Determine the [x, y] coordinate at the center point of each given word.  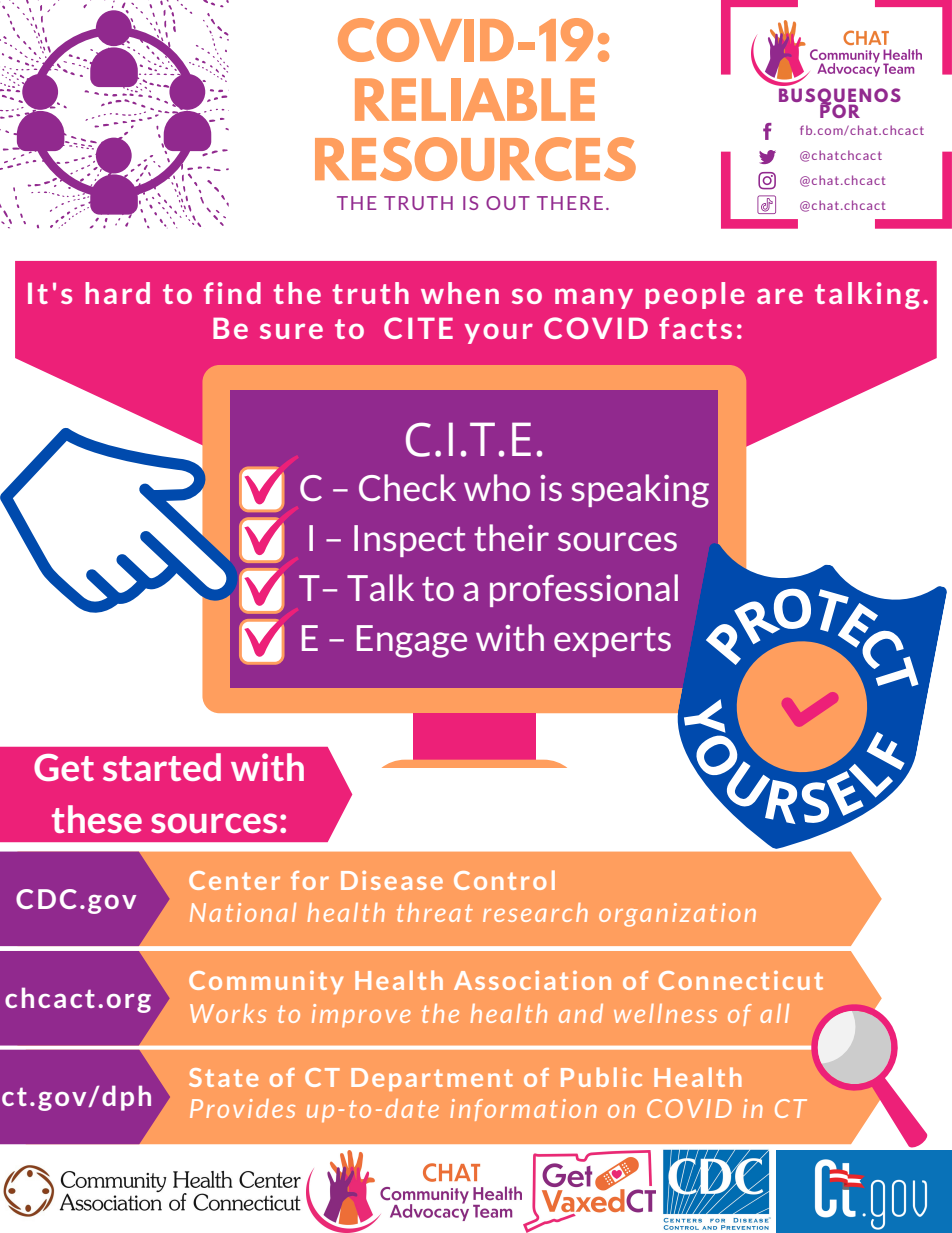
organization [677, 915]
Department [432, 1079]
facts [695, 328]
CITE [418, 328]
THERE [570, 203]
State [223, 1077]
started [162, 767]
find [232, 293]
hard [117, 293]
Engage [412, 641]
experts [612, 642]
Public [601, 1077]
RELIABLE [475, 99]
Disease [392, 880]
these [97, 819]
